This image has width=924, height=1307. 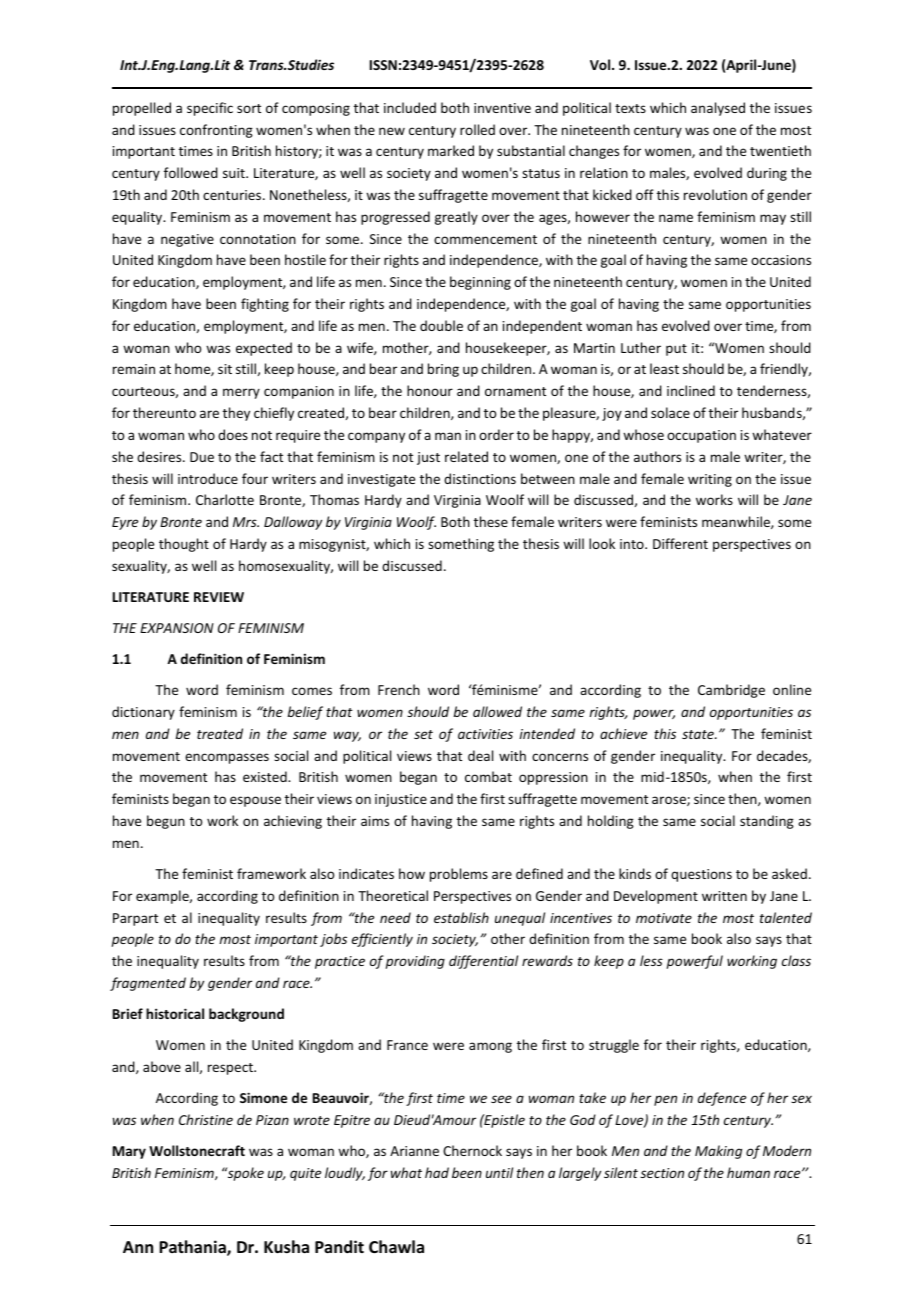 I want to click on EXPANSION, so click(x=177, y=628).
